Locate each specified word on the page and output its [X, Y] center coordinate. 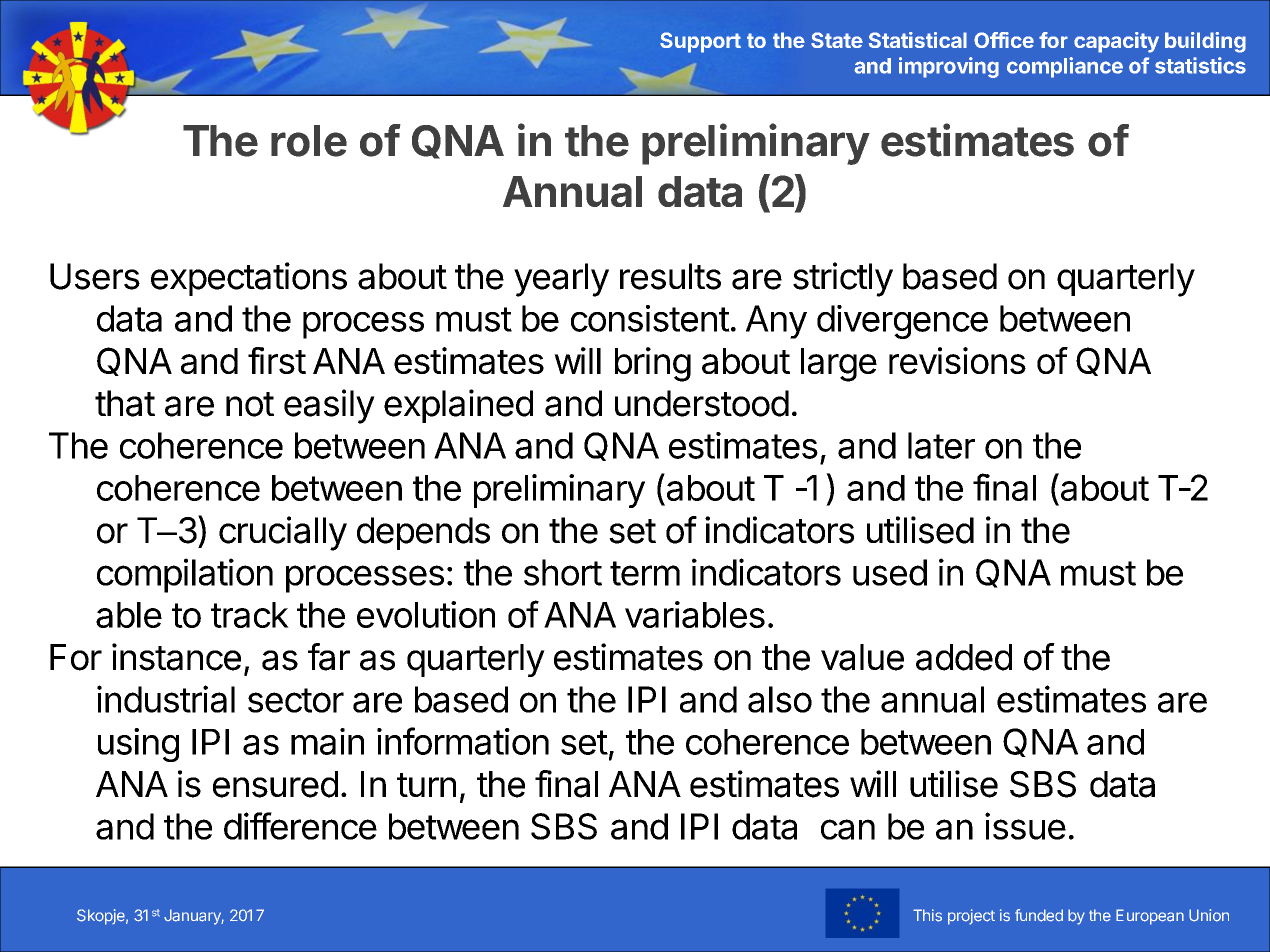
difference [300, 826]
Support [700, 42]
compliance [1065, 67]
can [848, 829]
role [309, 141]
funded [1039, 915]
